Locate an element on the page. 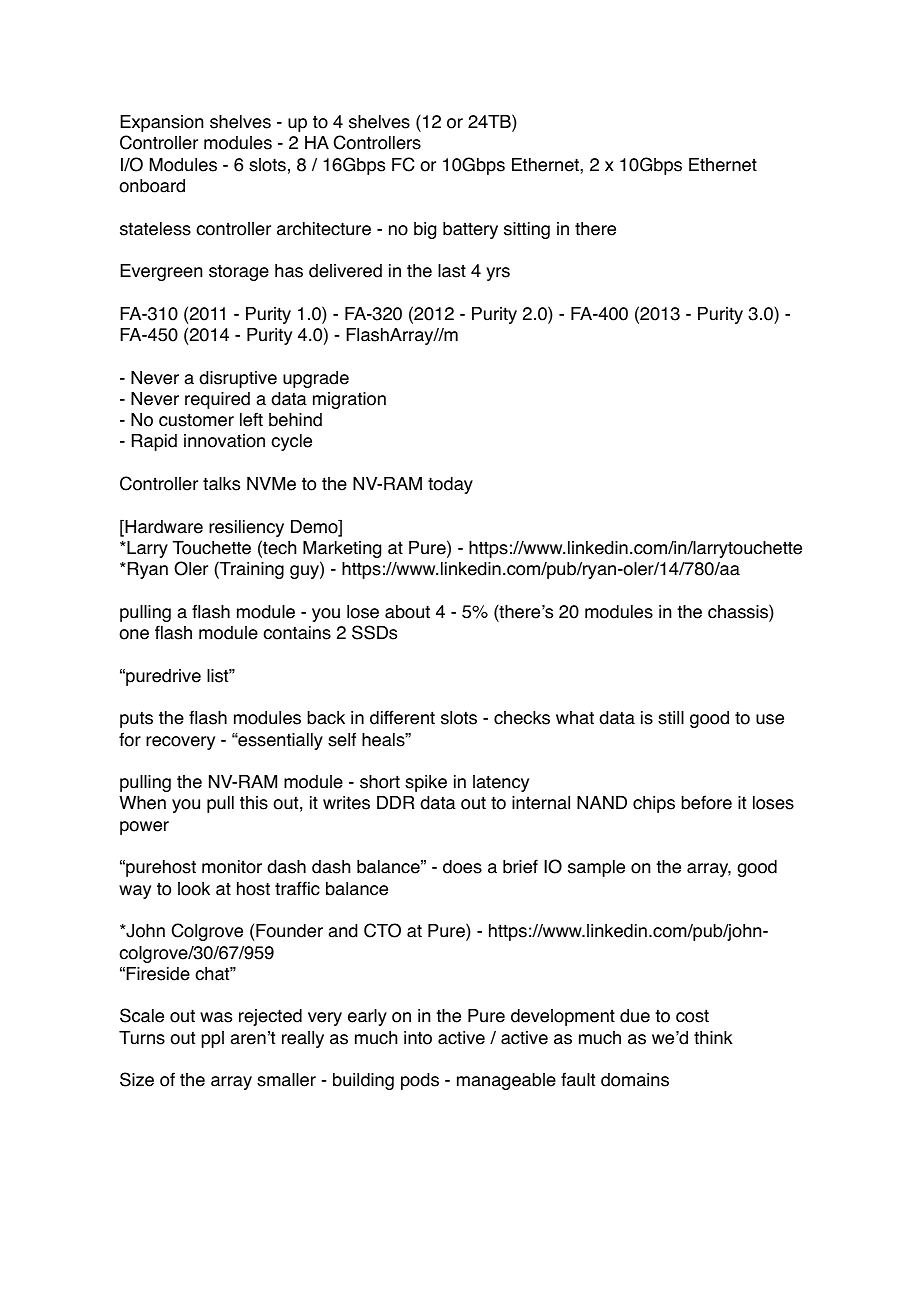  ppl is located at coordinates (212, 1039).
